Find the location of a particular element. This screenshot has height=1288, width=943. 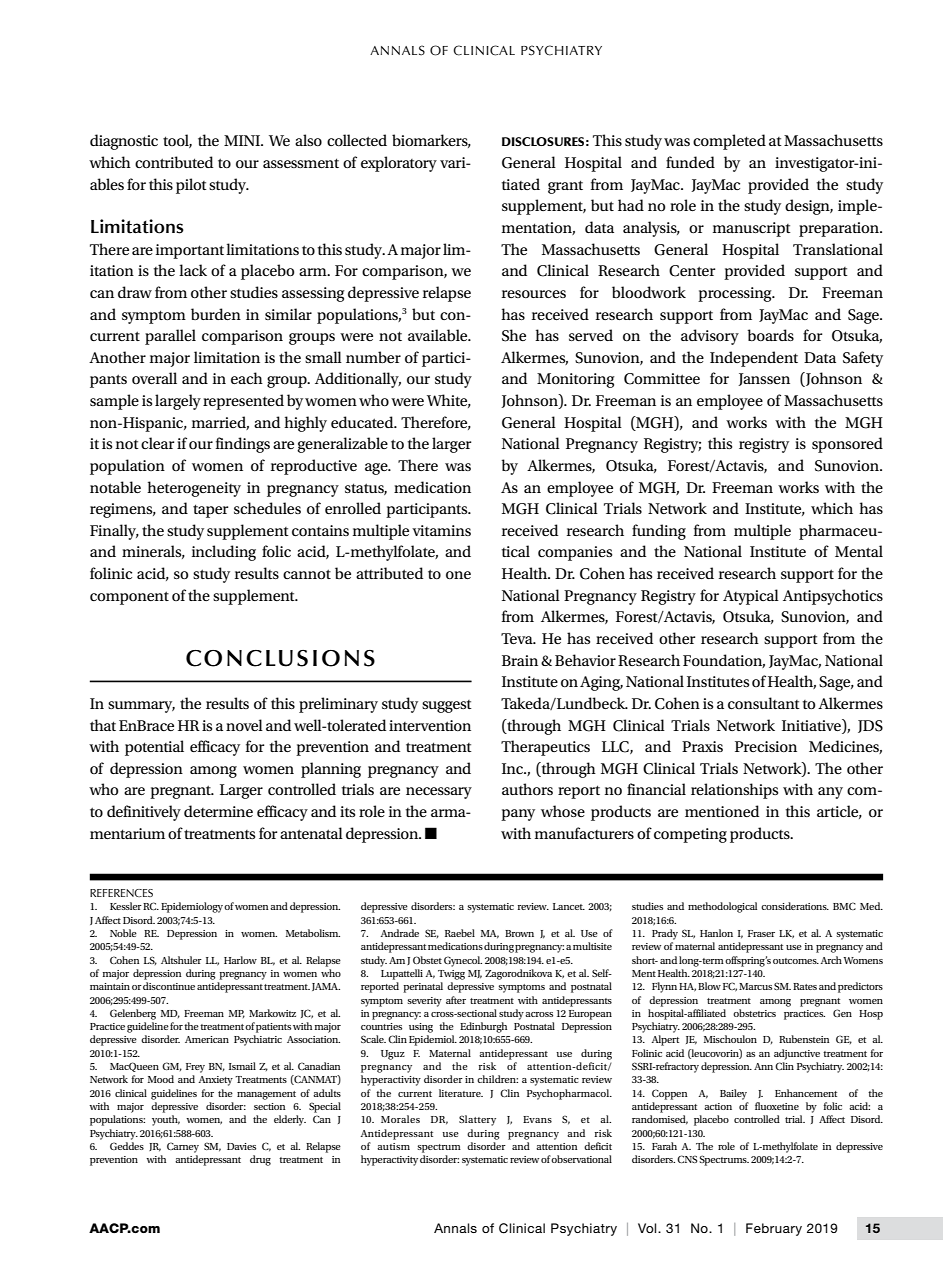

consultant is located at coordinates (764, 703).
